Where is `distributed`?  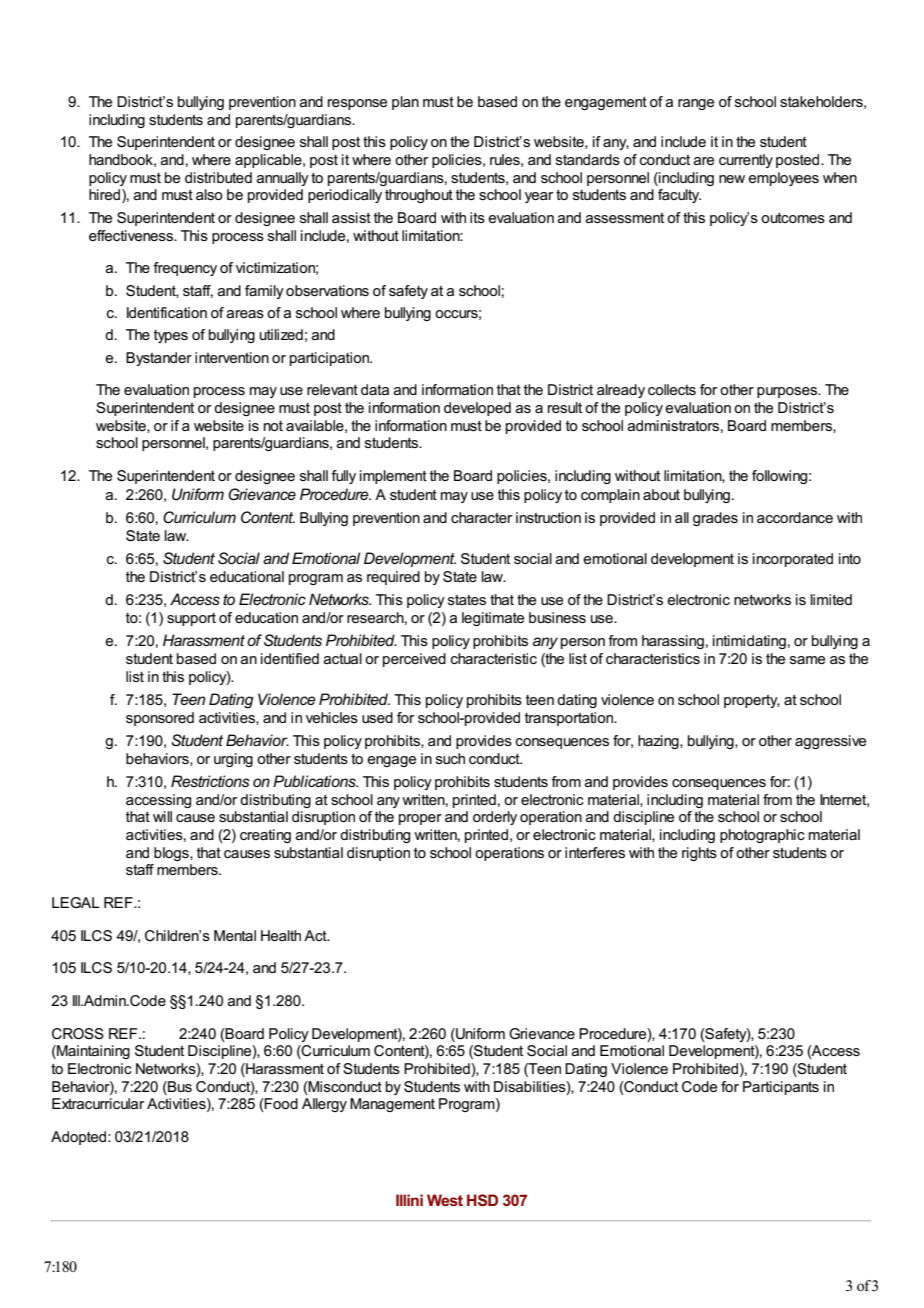
distributed is located at coordinates (218, 177).
